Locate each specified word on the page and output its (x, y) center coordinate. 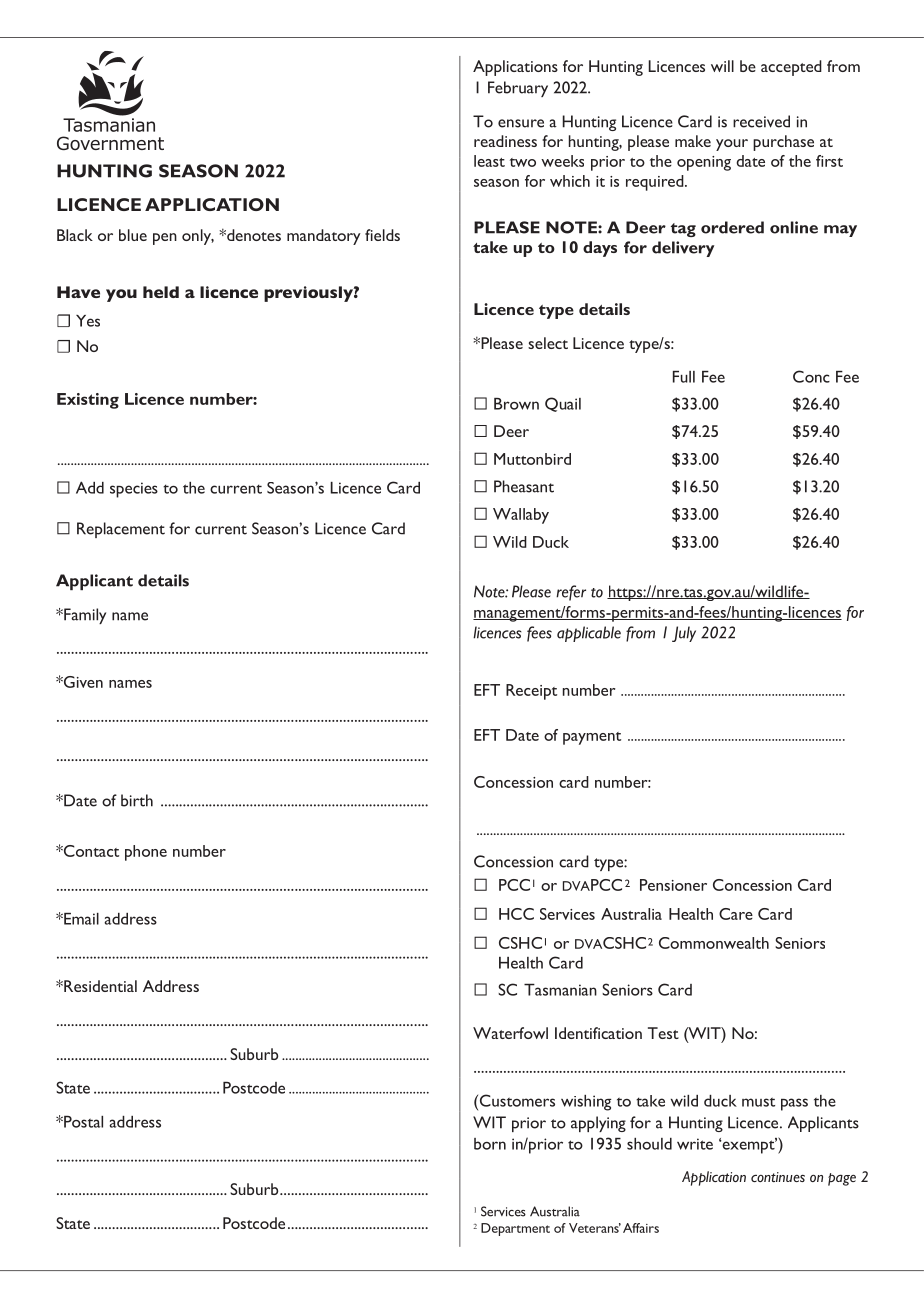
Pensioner (673, 885)
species (134, 490)
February (518, 89)
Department (515, 1229)
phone (146, 853)
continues (778, 1177)
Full (684, 377)
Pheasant (524, 486)
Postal (82, 1121)
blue (133, 235)
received (761, 121)
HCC (516, 914)
